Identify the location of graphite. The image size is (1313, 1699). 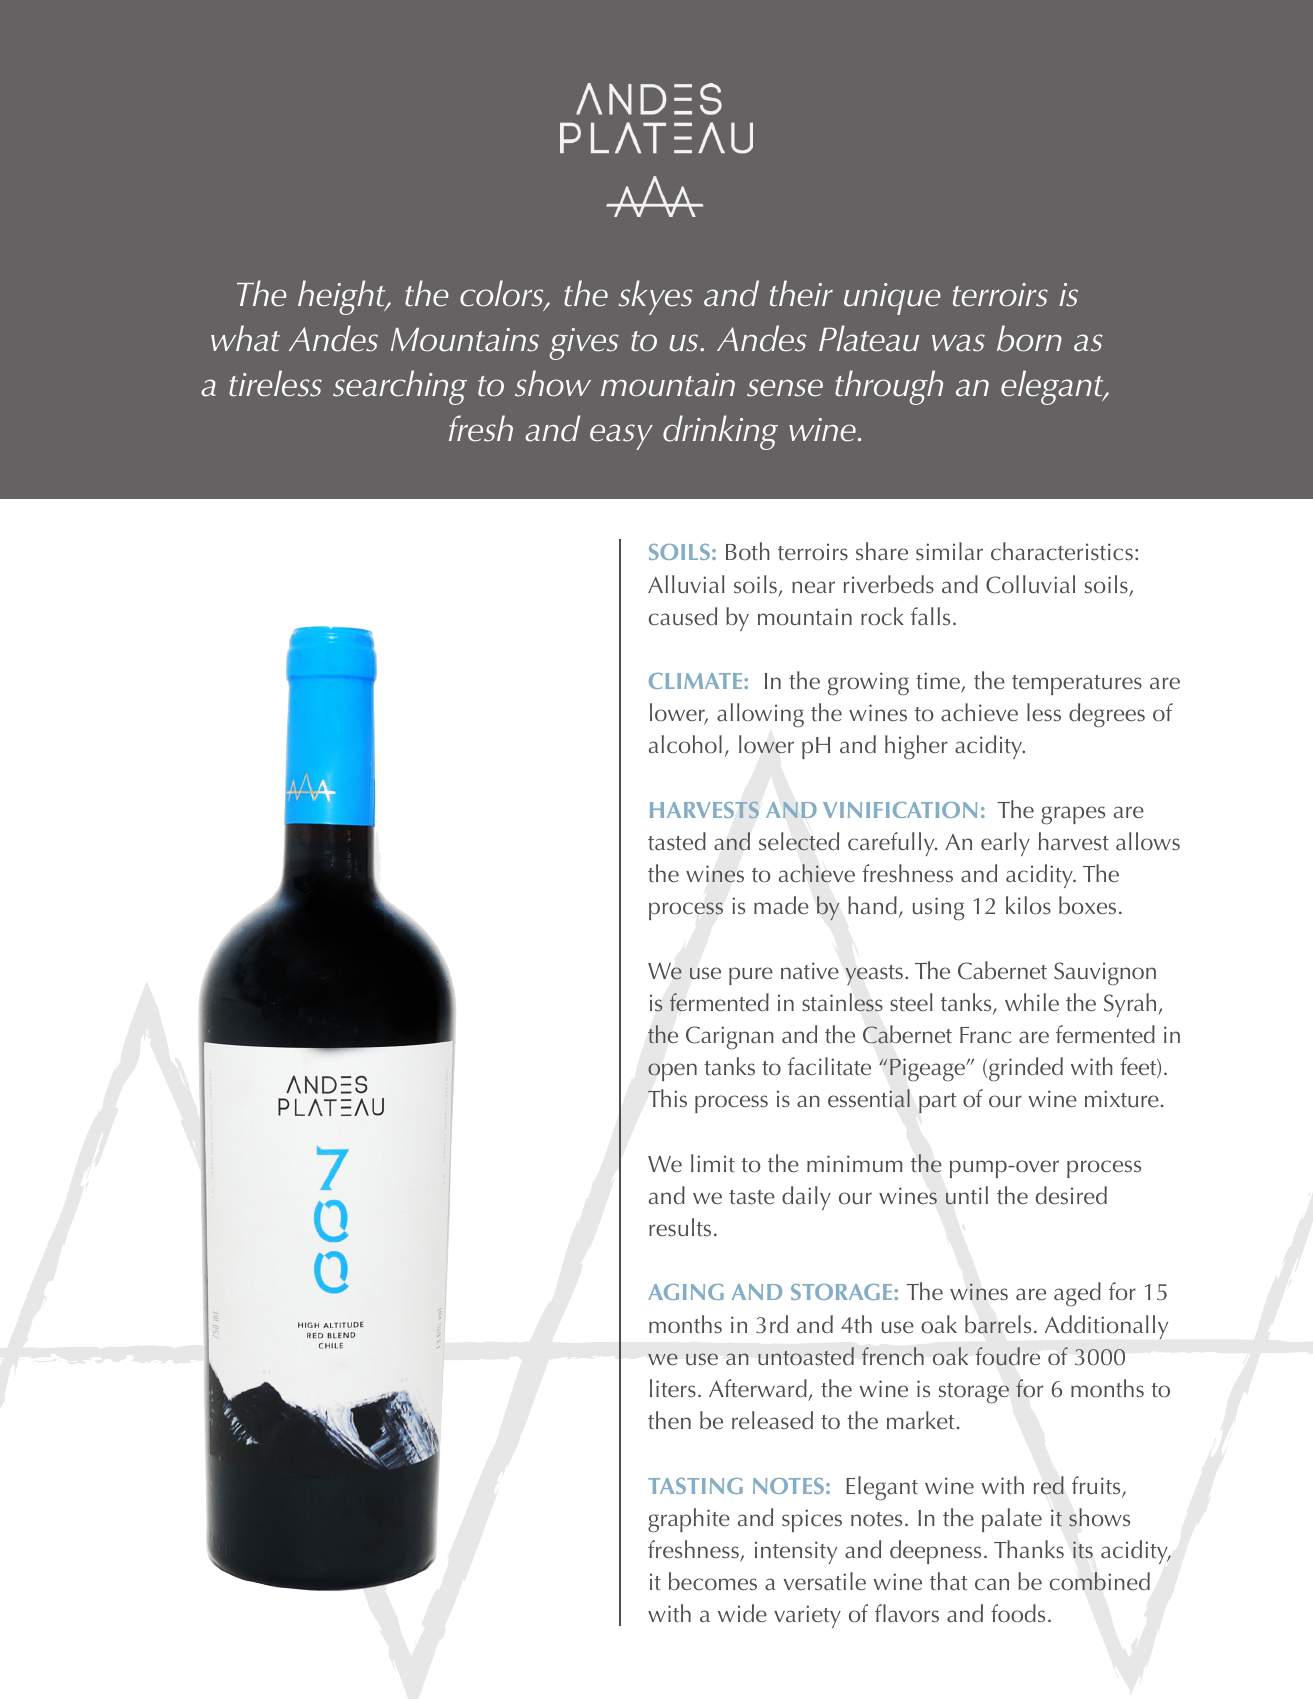
(689, 1520).
